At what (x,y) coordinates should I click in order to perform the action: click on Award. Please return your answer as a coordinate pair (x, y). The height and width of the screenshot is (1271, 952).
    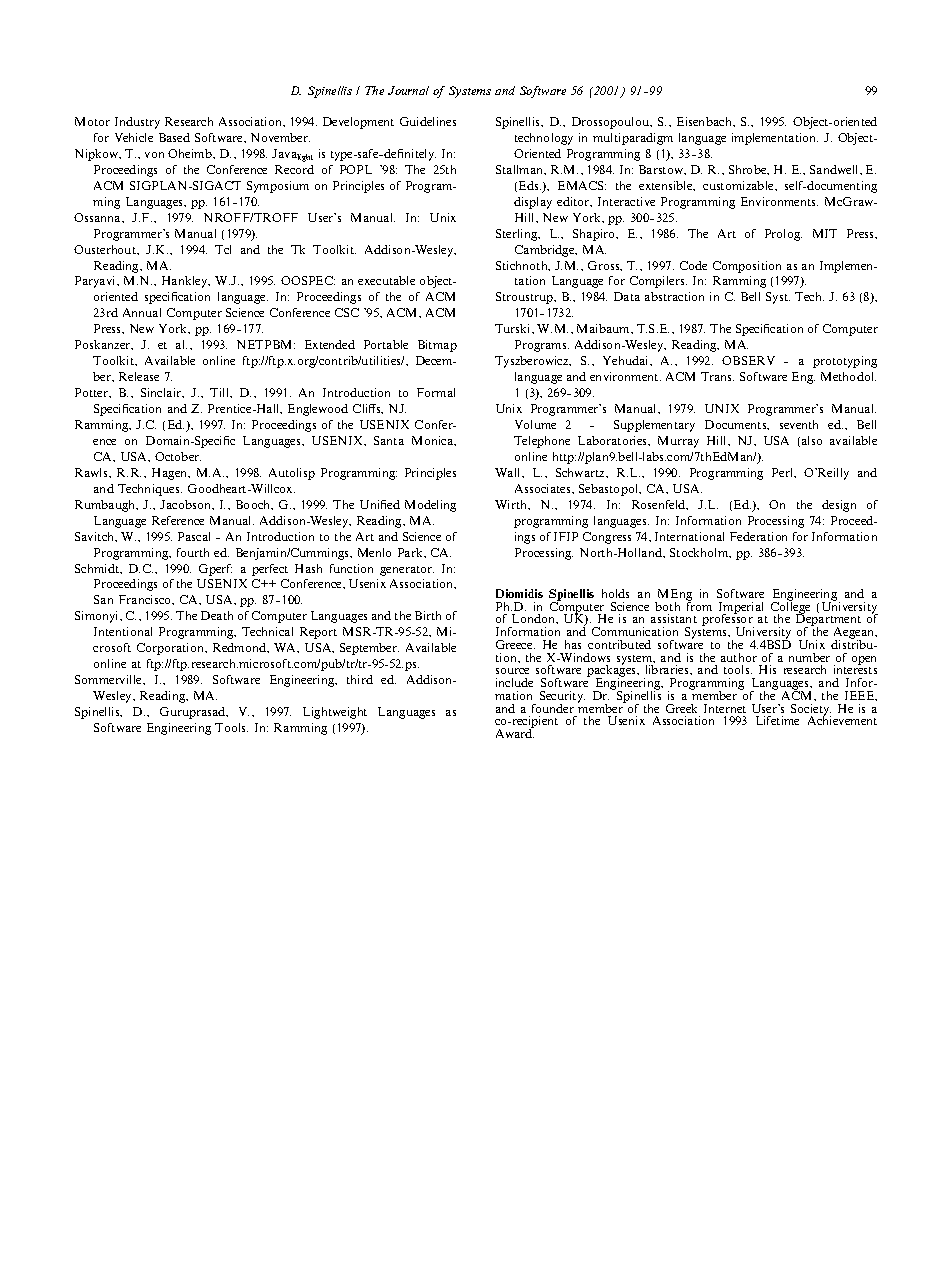
    Looking at the image, I should click on (515, 732).
